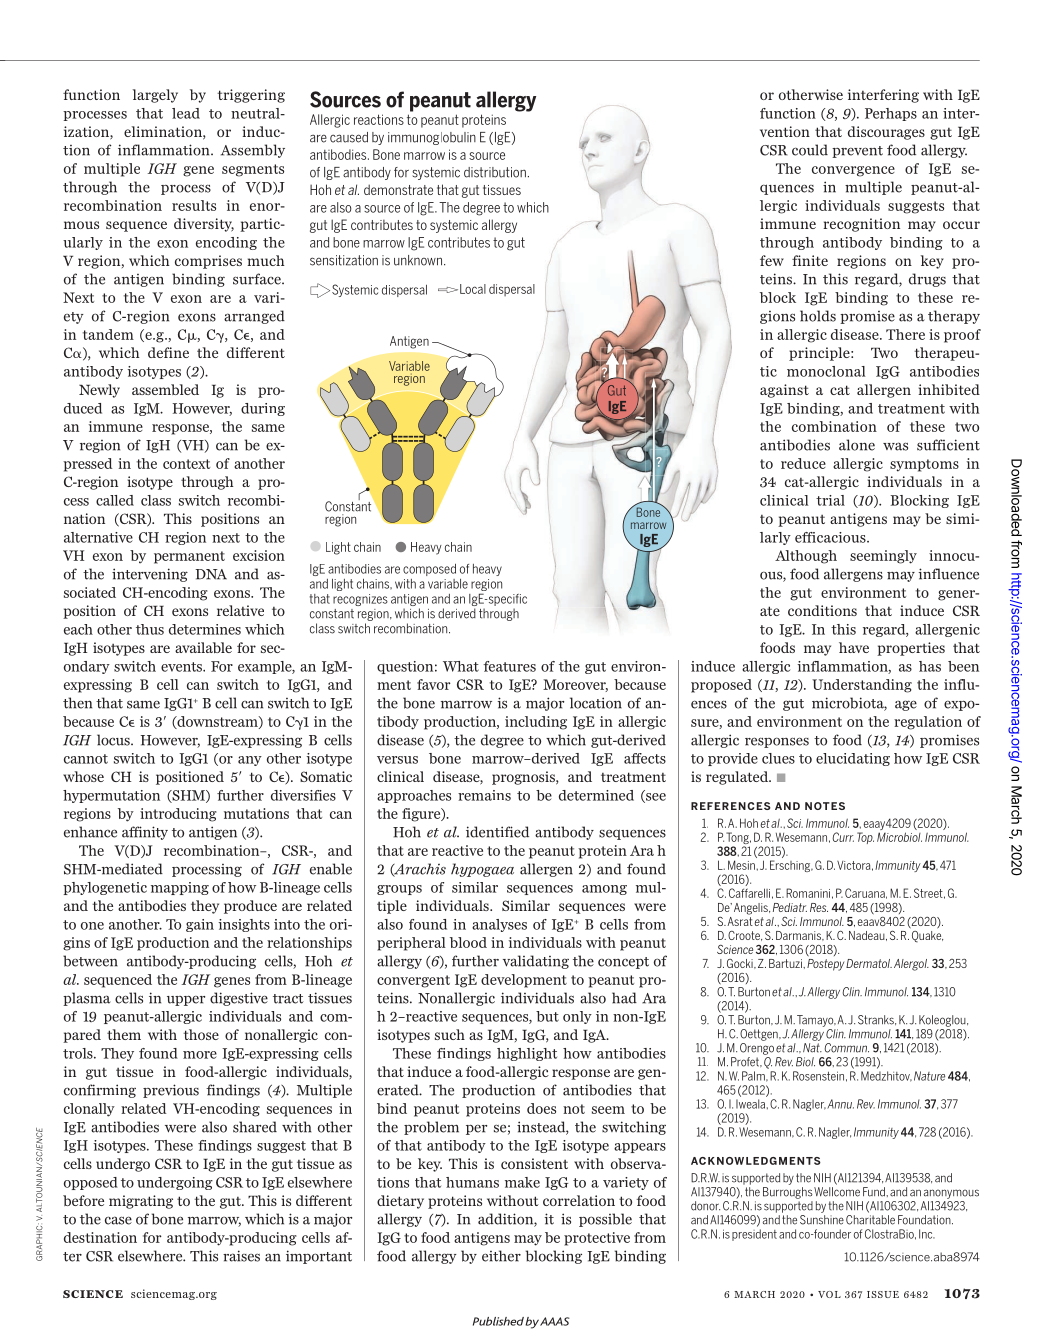  I want to click on Understanding, so click(862, 686).
